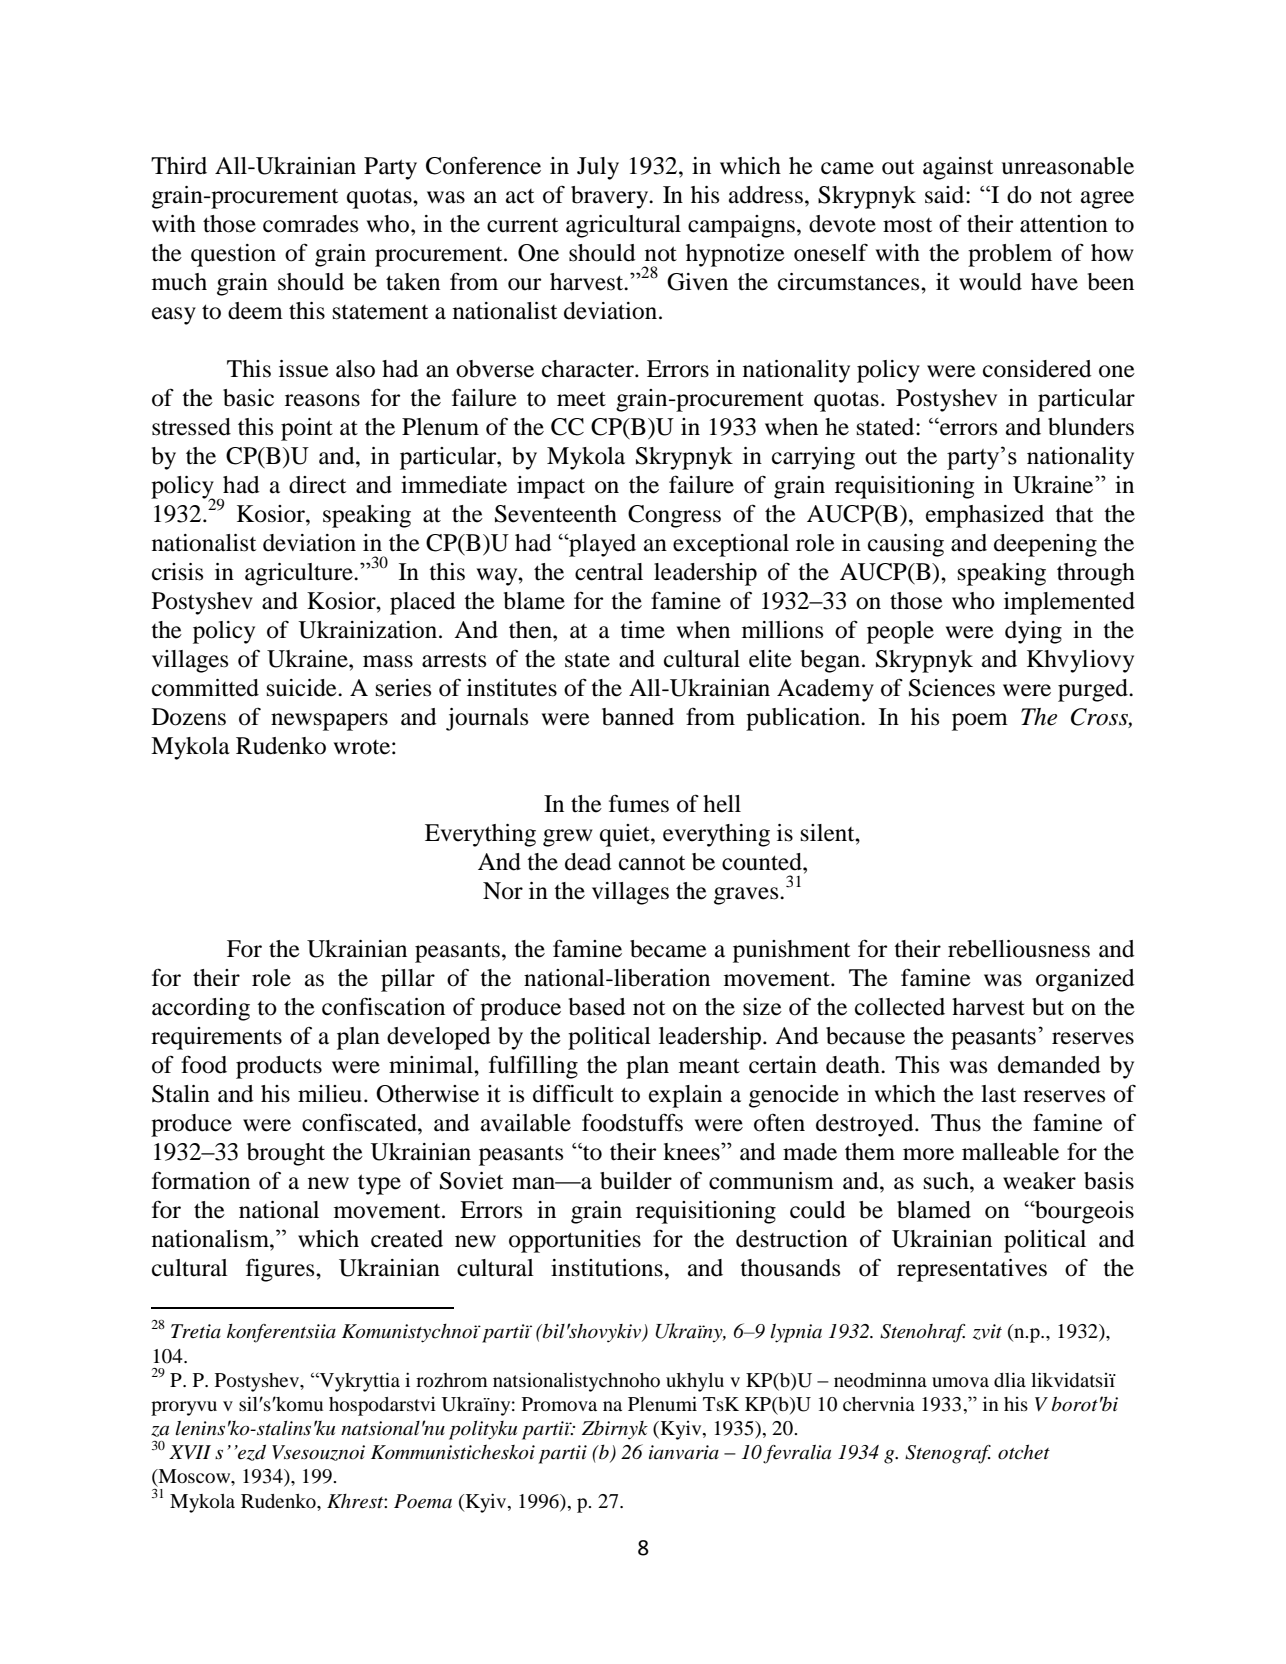  Describe the element at coordinates (685, 1096) in the image. I see `explain` at that location.
